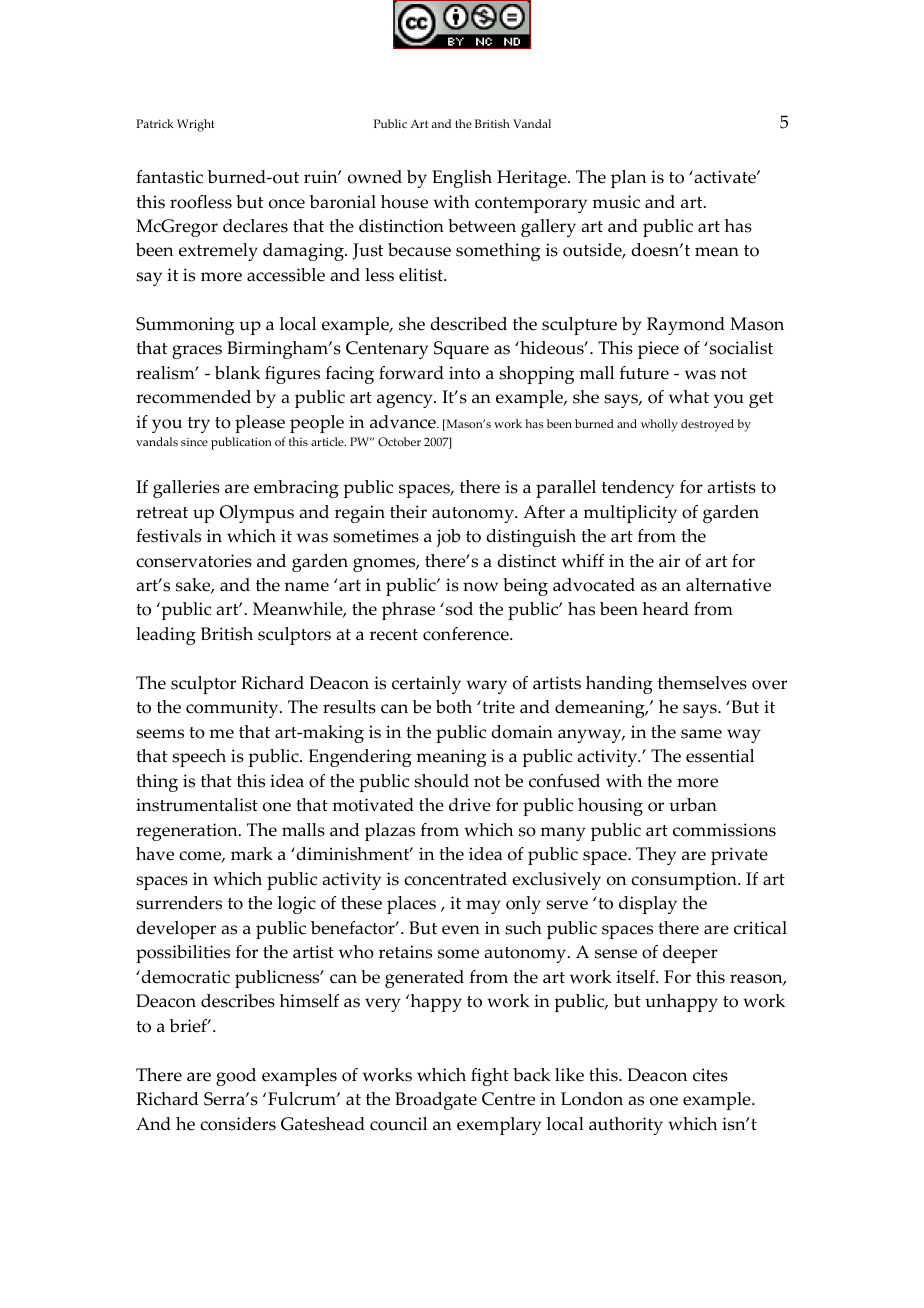 Image resolution: width=924 pixels, height=1308 pixels. I want to click on fight, so click(490, 1077).
